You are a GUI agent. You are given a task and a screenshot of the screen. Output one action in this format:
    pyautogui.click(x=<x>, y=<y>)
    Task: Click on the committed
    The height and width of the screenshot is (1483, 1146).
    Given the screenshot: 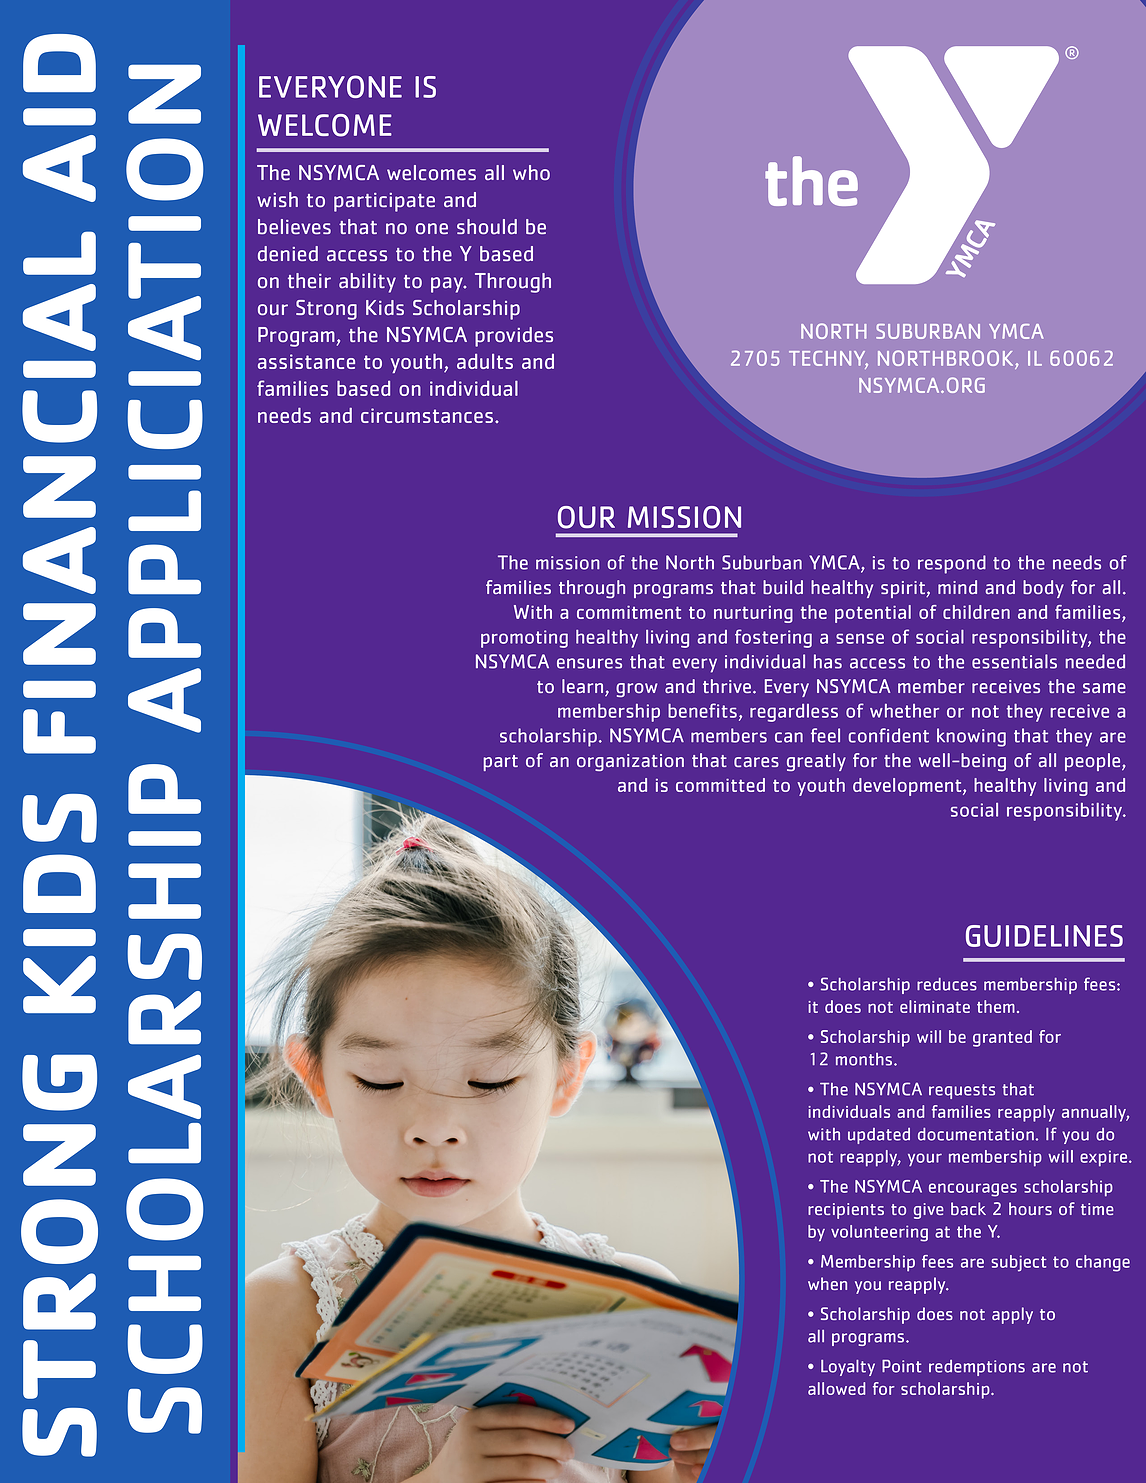 What is the action you would take?
    pyautogui.click(x=720, y=785)
